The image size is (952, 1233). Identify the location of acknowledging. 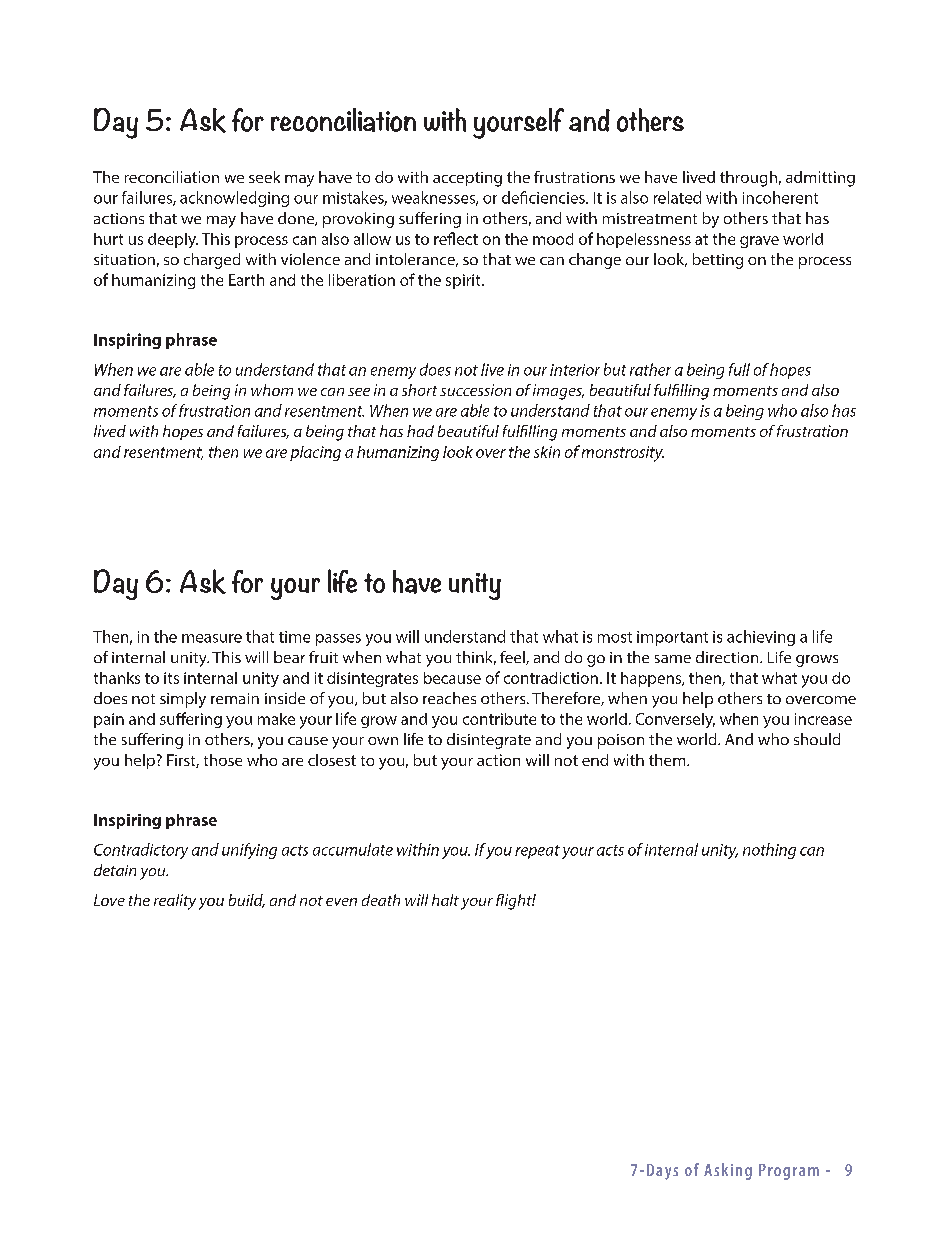
(234, 199).
